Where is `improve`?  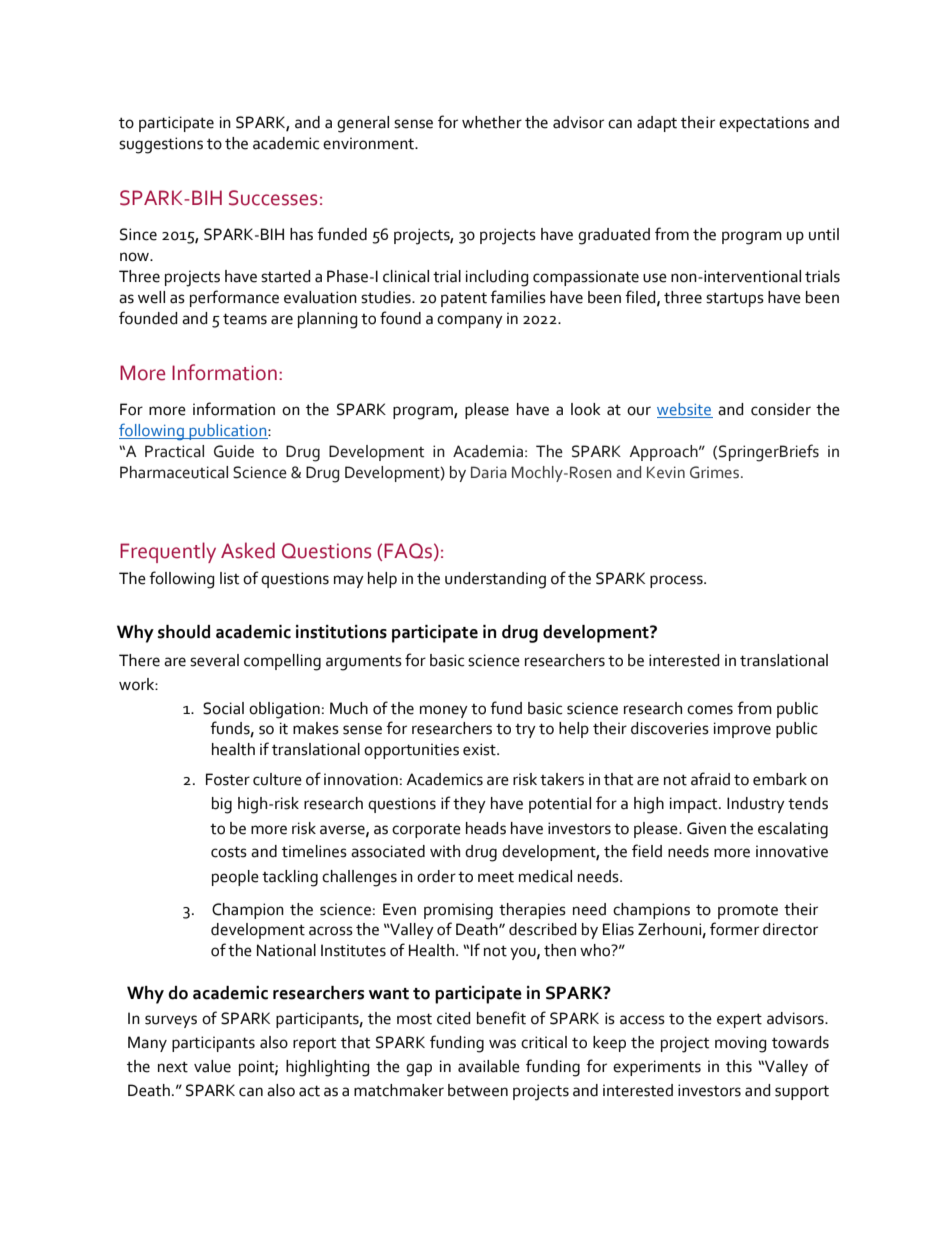
improve is located at coordinates (742, 730).
